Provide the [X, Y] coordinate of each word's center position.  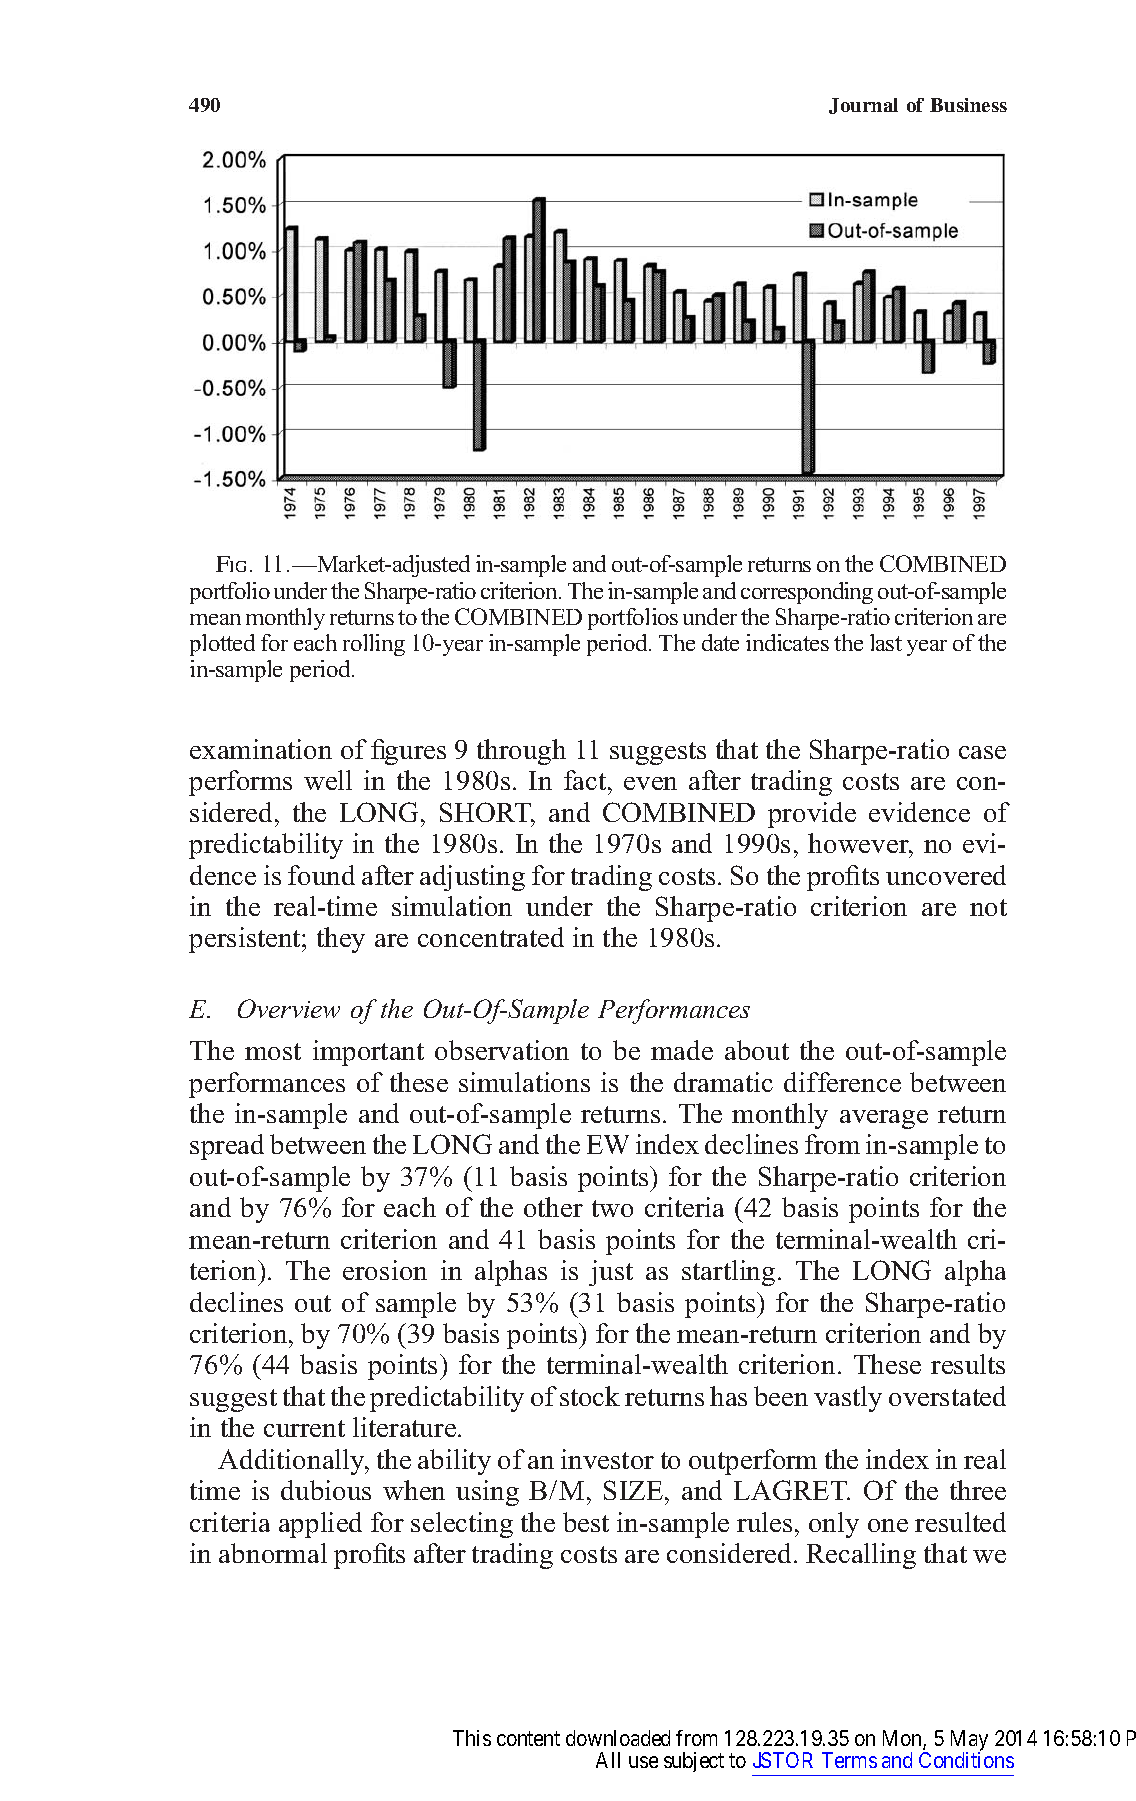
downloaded [618, 1738]
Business [968, 105]
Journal [863, 106]
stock [590, 1396]
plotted [222, 645]
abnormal [273, 1553]
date [720, 642]
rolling [374, 645]
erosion [385, 1270]
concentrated [491, 937]
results [968, 1364]
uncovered [946, 875]
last [886, 642]
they [341, 940]
